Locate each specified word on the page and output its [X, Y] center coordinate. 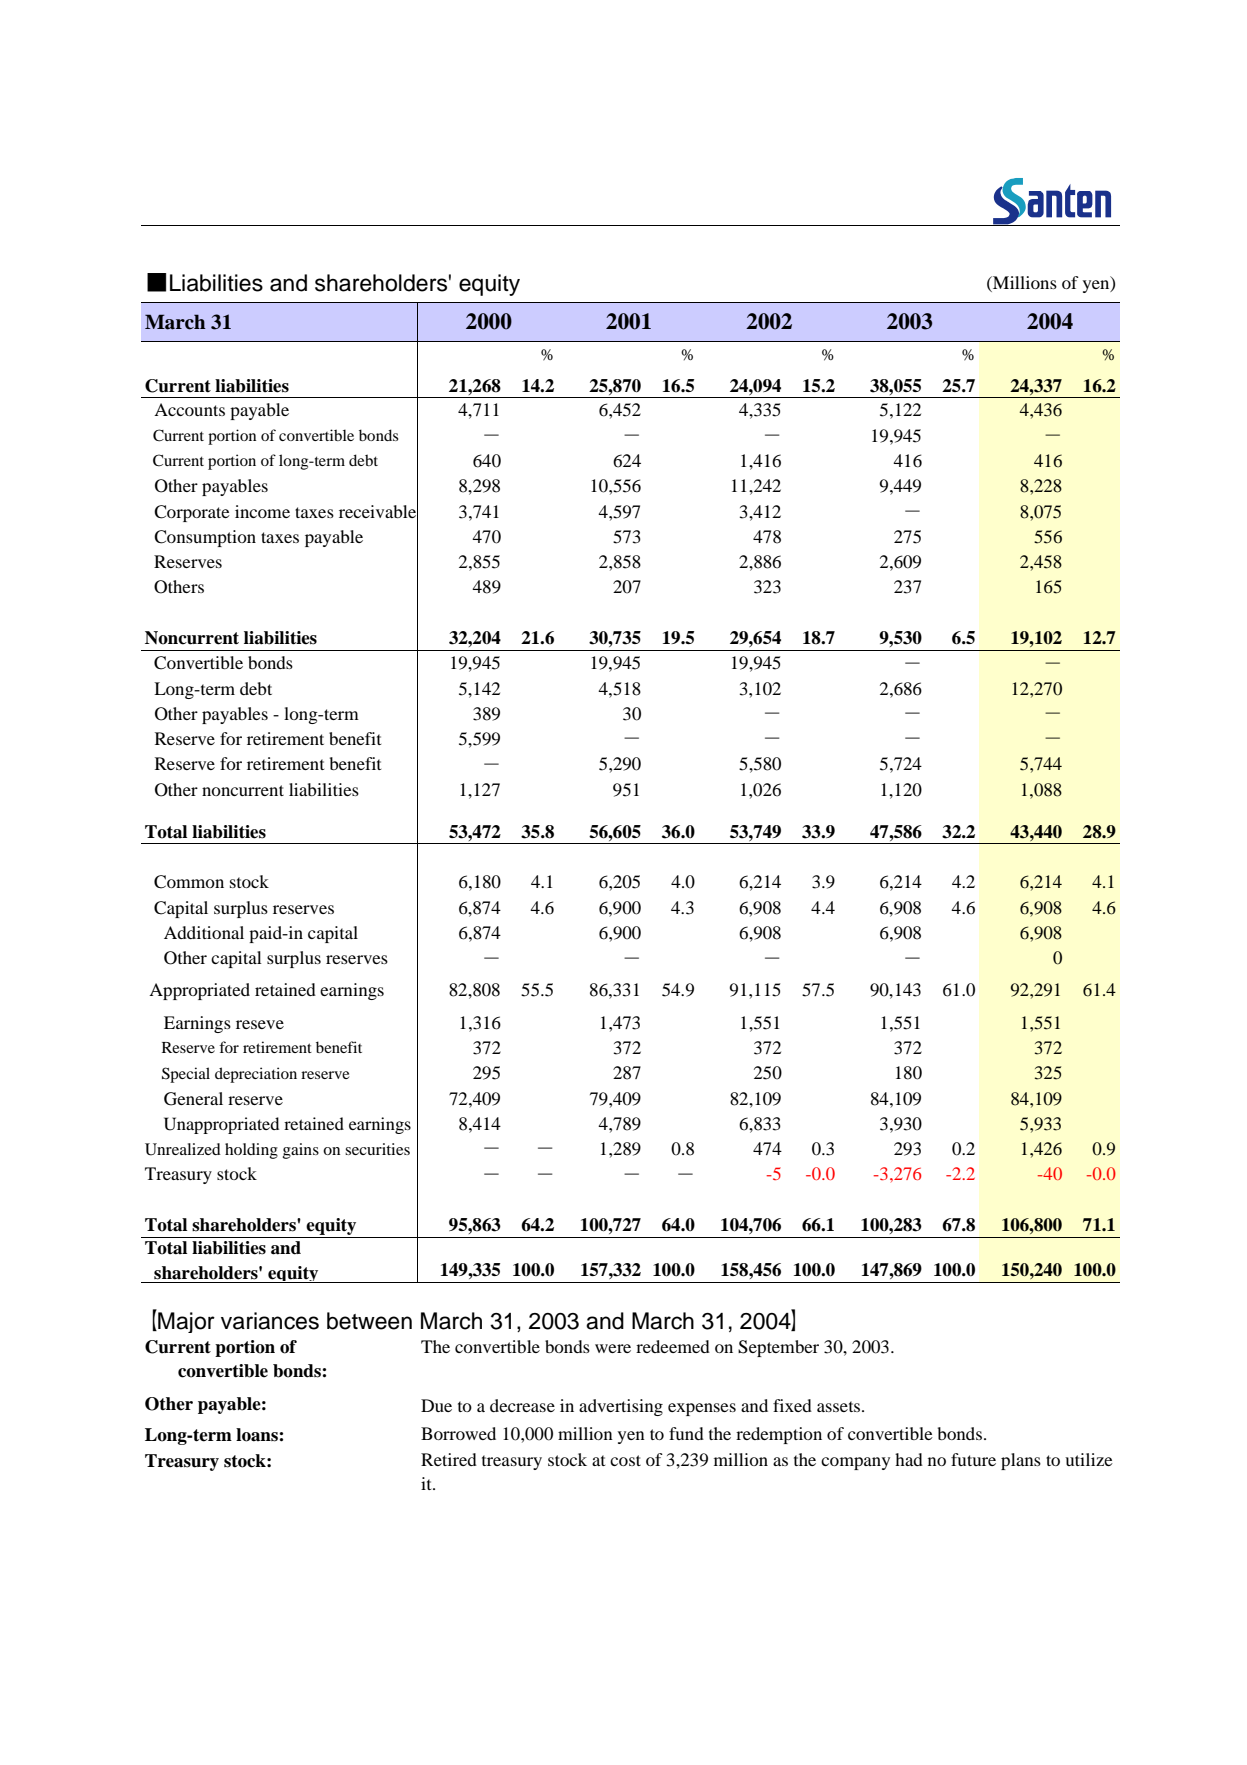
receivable [378, 511]
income [262, 511]
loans [258, 1435]
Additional [204, 932]
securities [377, 1149]
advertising [621, 1407]
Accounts [189, 409]
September [778, 1348]
